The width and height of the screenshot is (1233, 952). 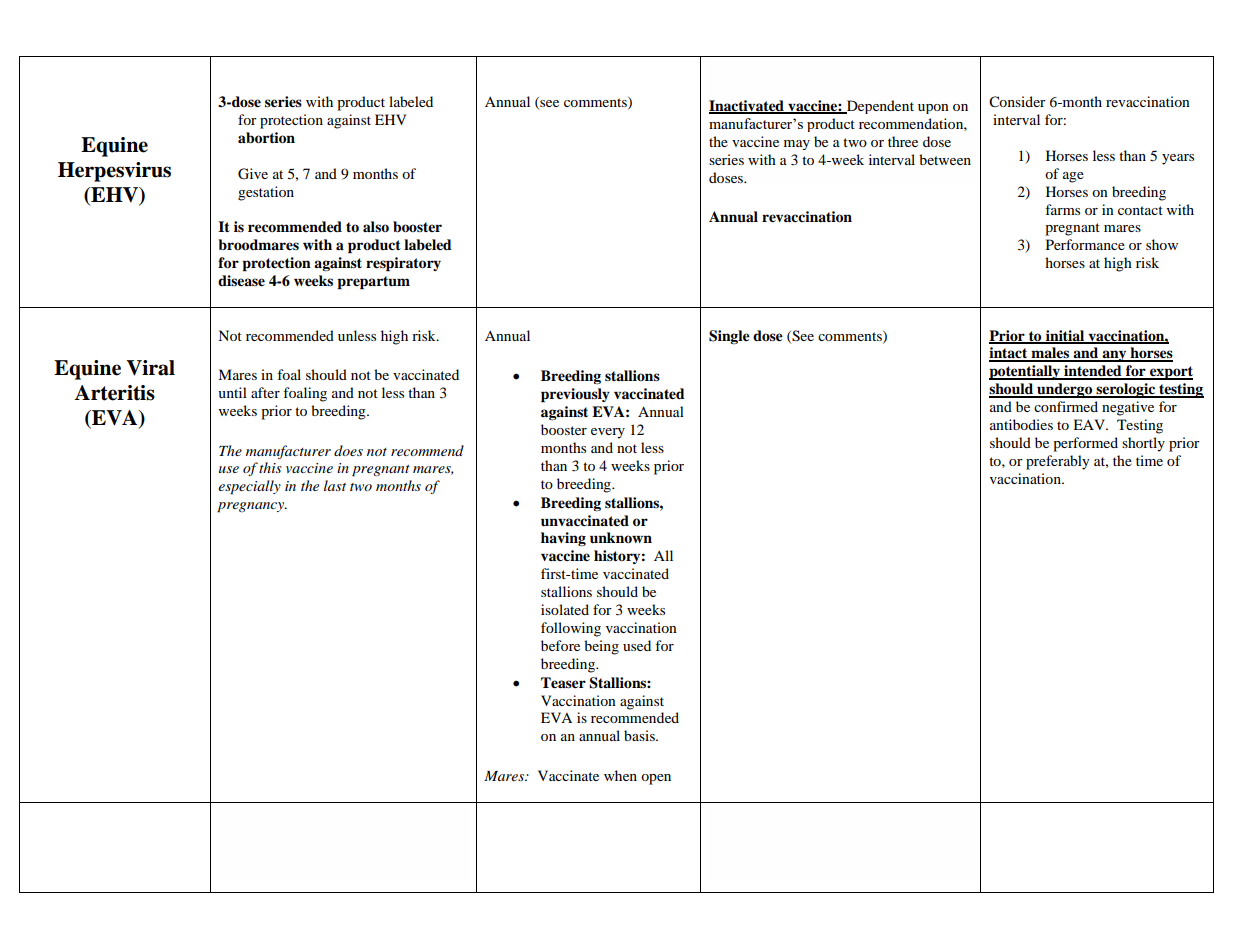 I want to click on Performance, so click(x=1085, y=244).
